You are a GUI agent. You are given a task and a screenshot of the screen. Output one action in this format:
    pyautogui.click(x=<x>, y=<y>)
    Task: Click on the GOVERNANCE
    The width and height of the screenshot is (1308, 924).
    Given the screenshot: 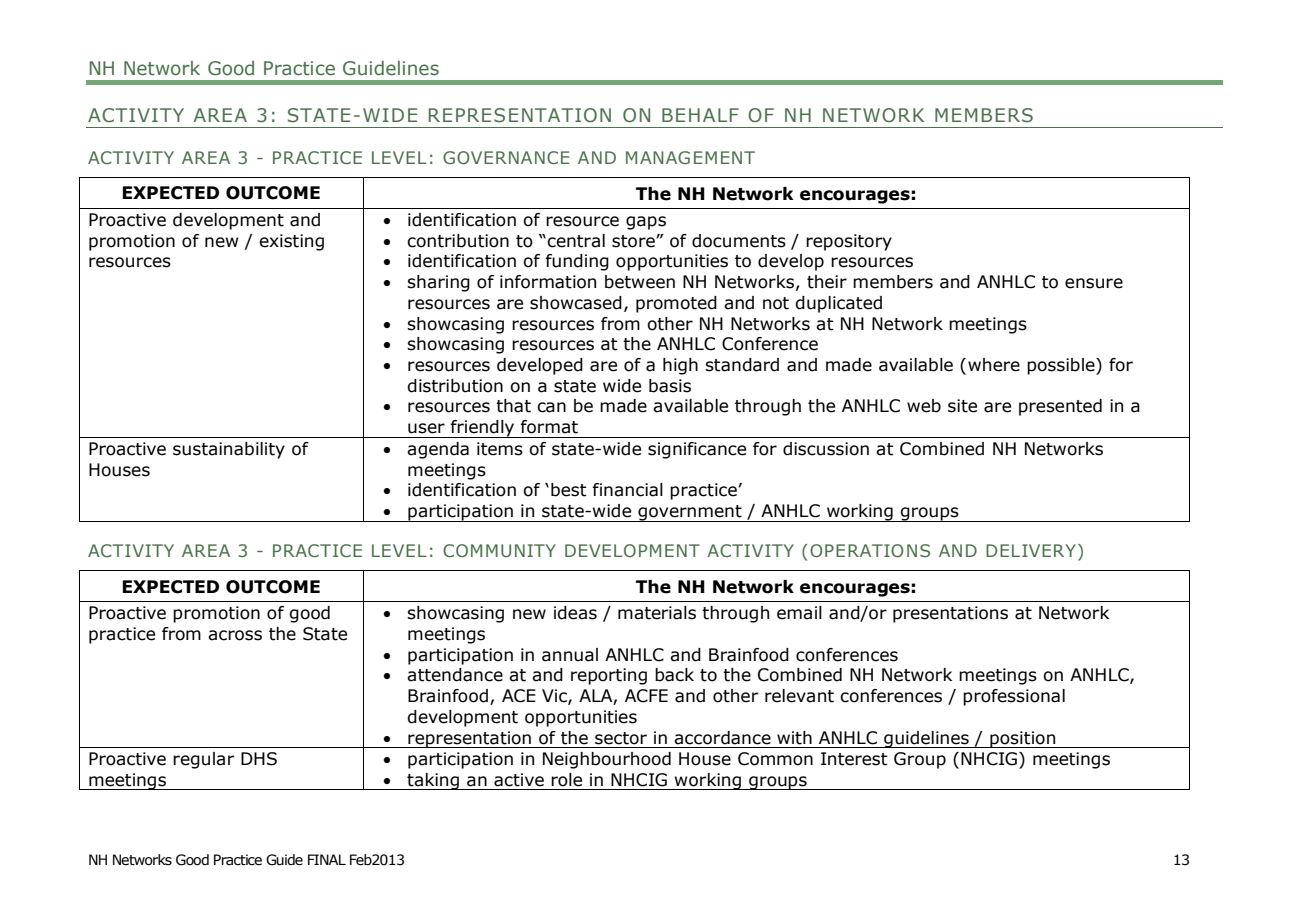 What is the action you would take?
    pyautogui.click(x=506, y=157)
